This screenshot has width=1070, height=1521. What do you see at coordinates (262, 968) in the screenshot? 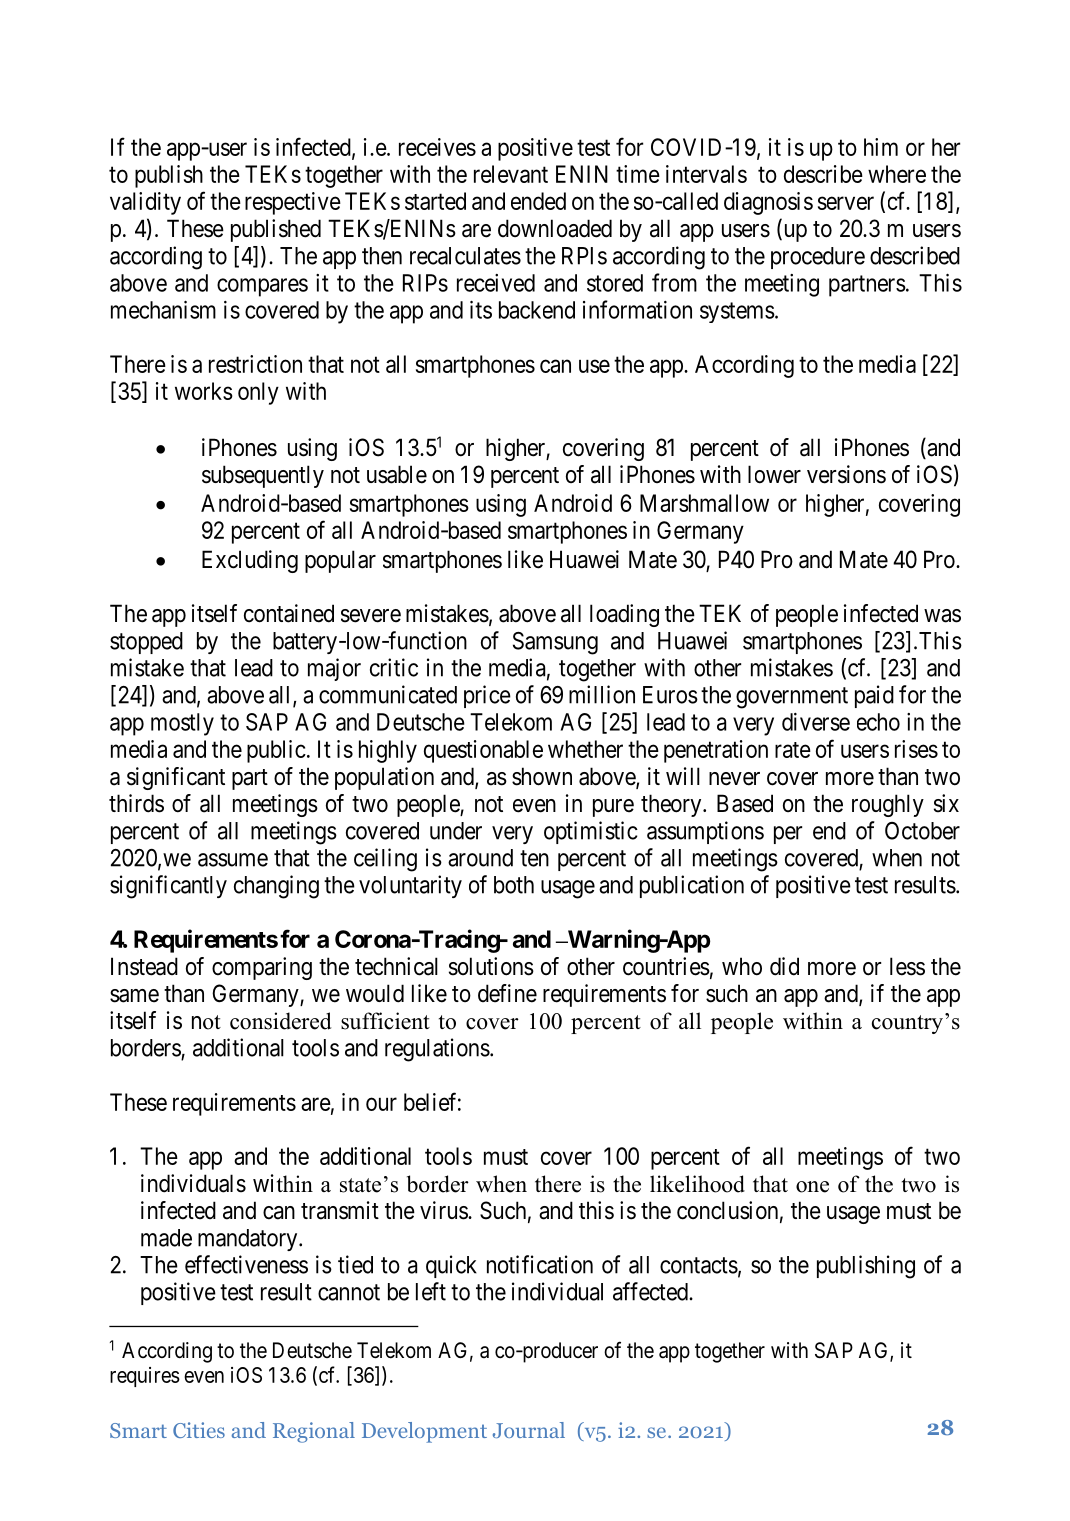
I see `comparing` at bounding box center [262, 968].
